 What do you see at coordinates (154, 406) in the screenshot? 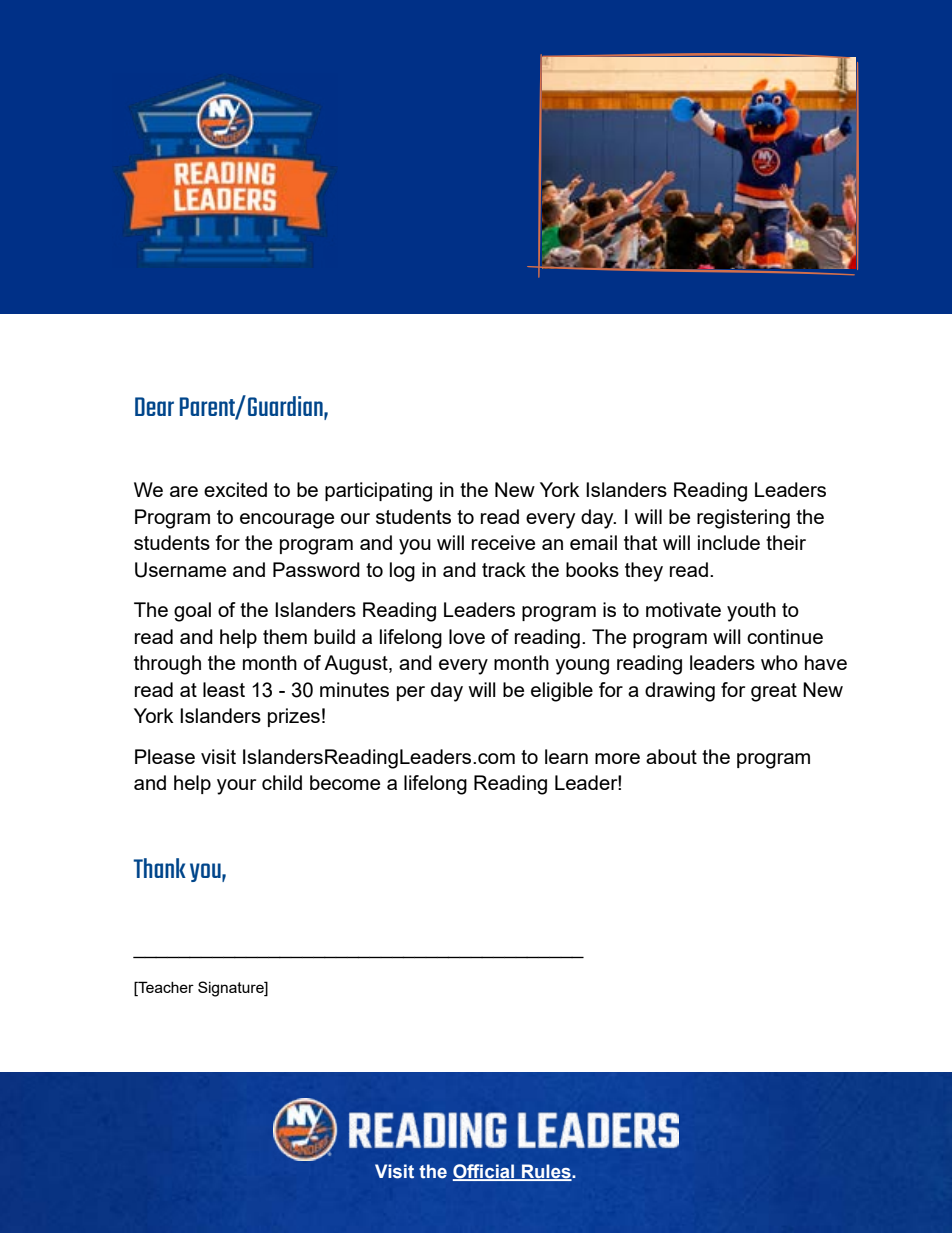
I see `Dear` at bounding box center [154, 406].
